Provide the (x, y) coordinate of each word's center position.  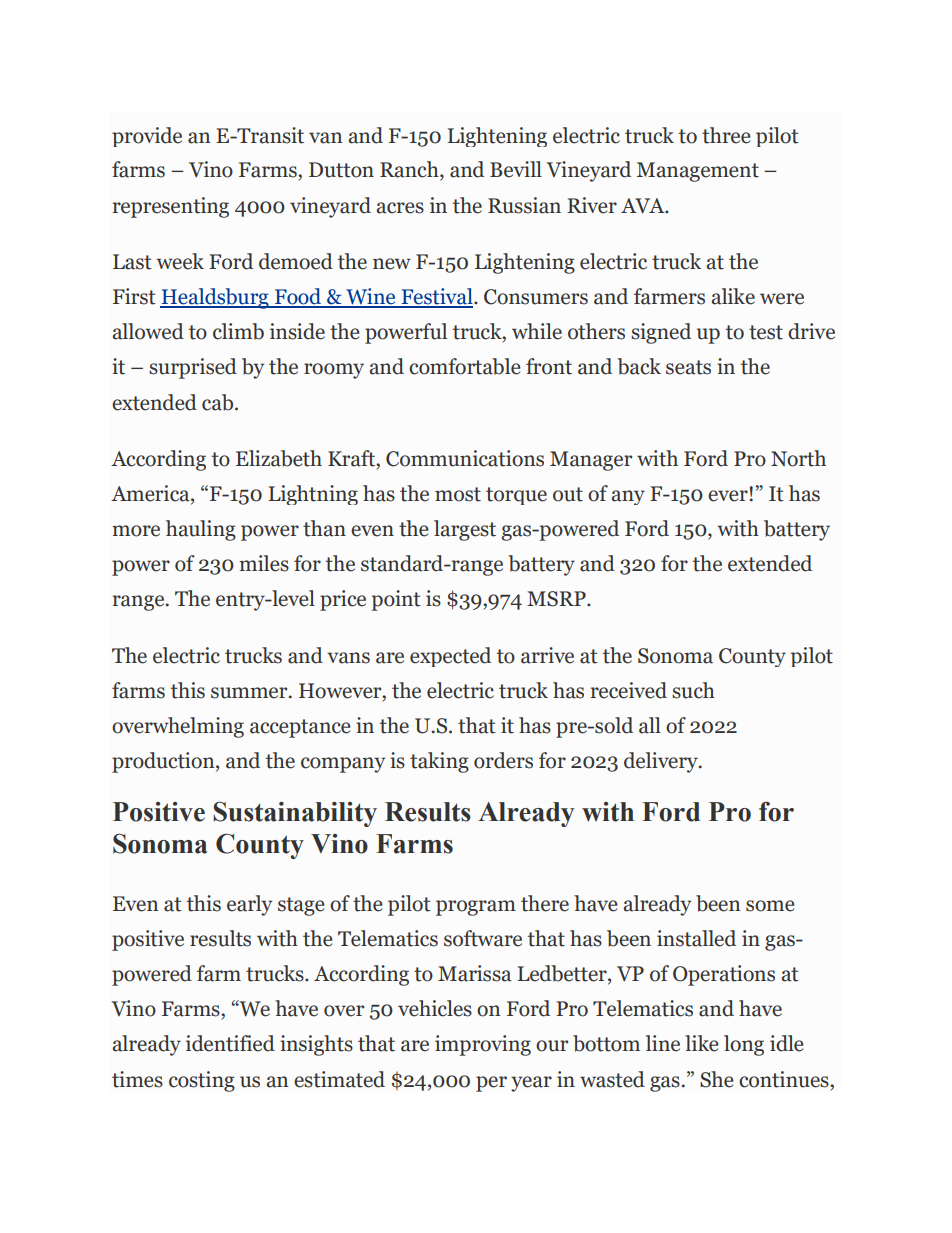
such (693, 690)
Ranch (410, 170)
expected (450, 657)
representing (171, 207)
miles (264, 563)
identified (230, 1043)
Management (698, 172)
